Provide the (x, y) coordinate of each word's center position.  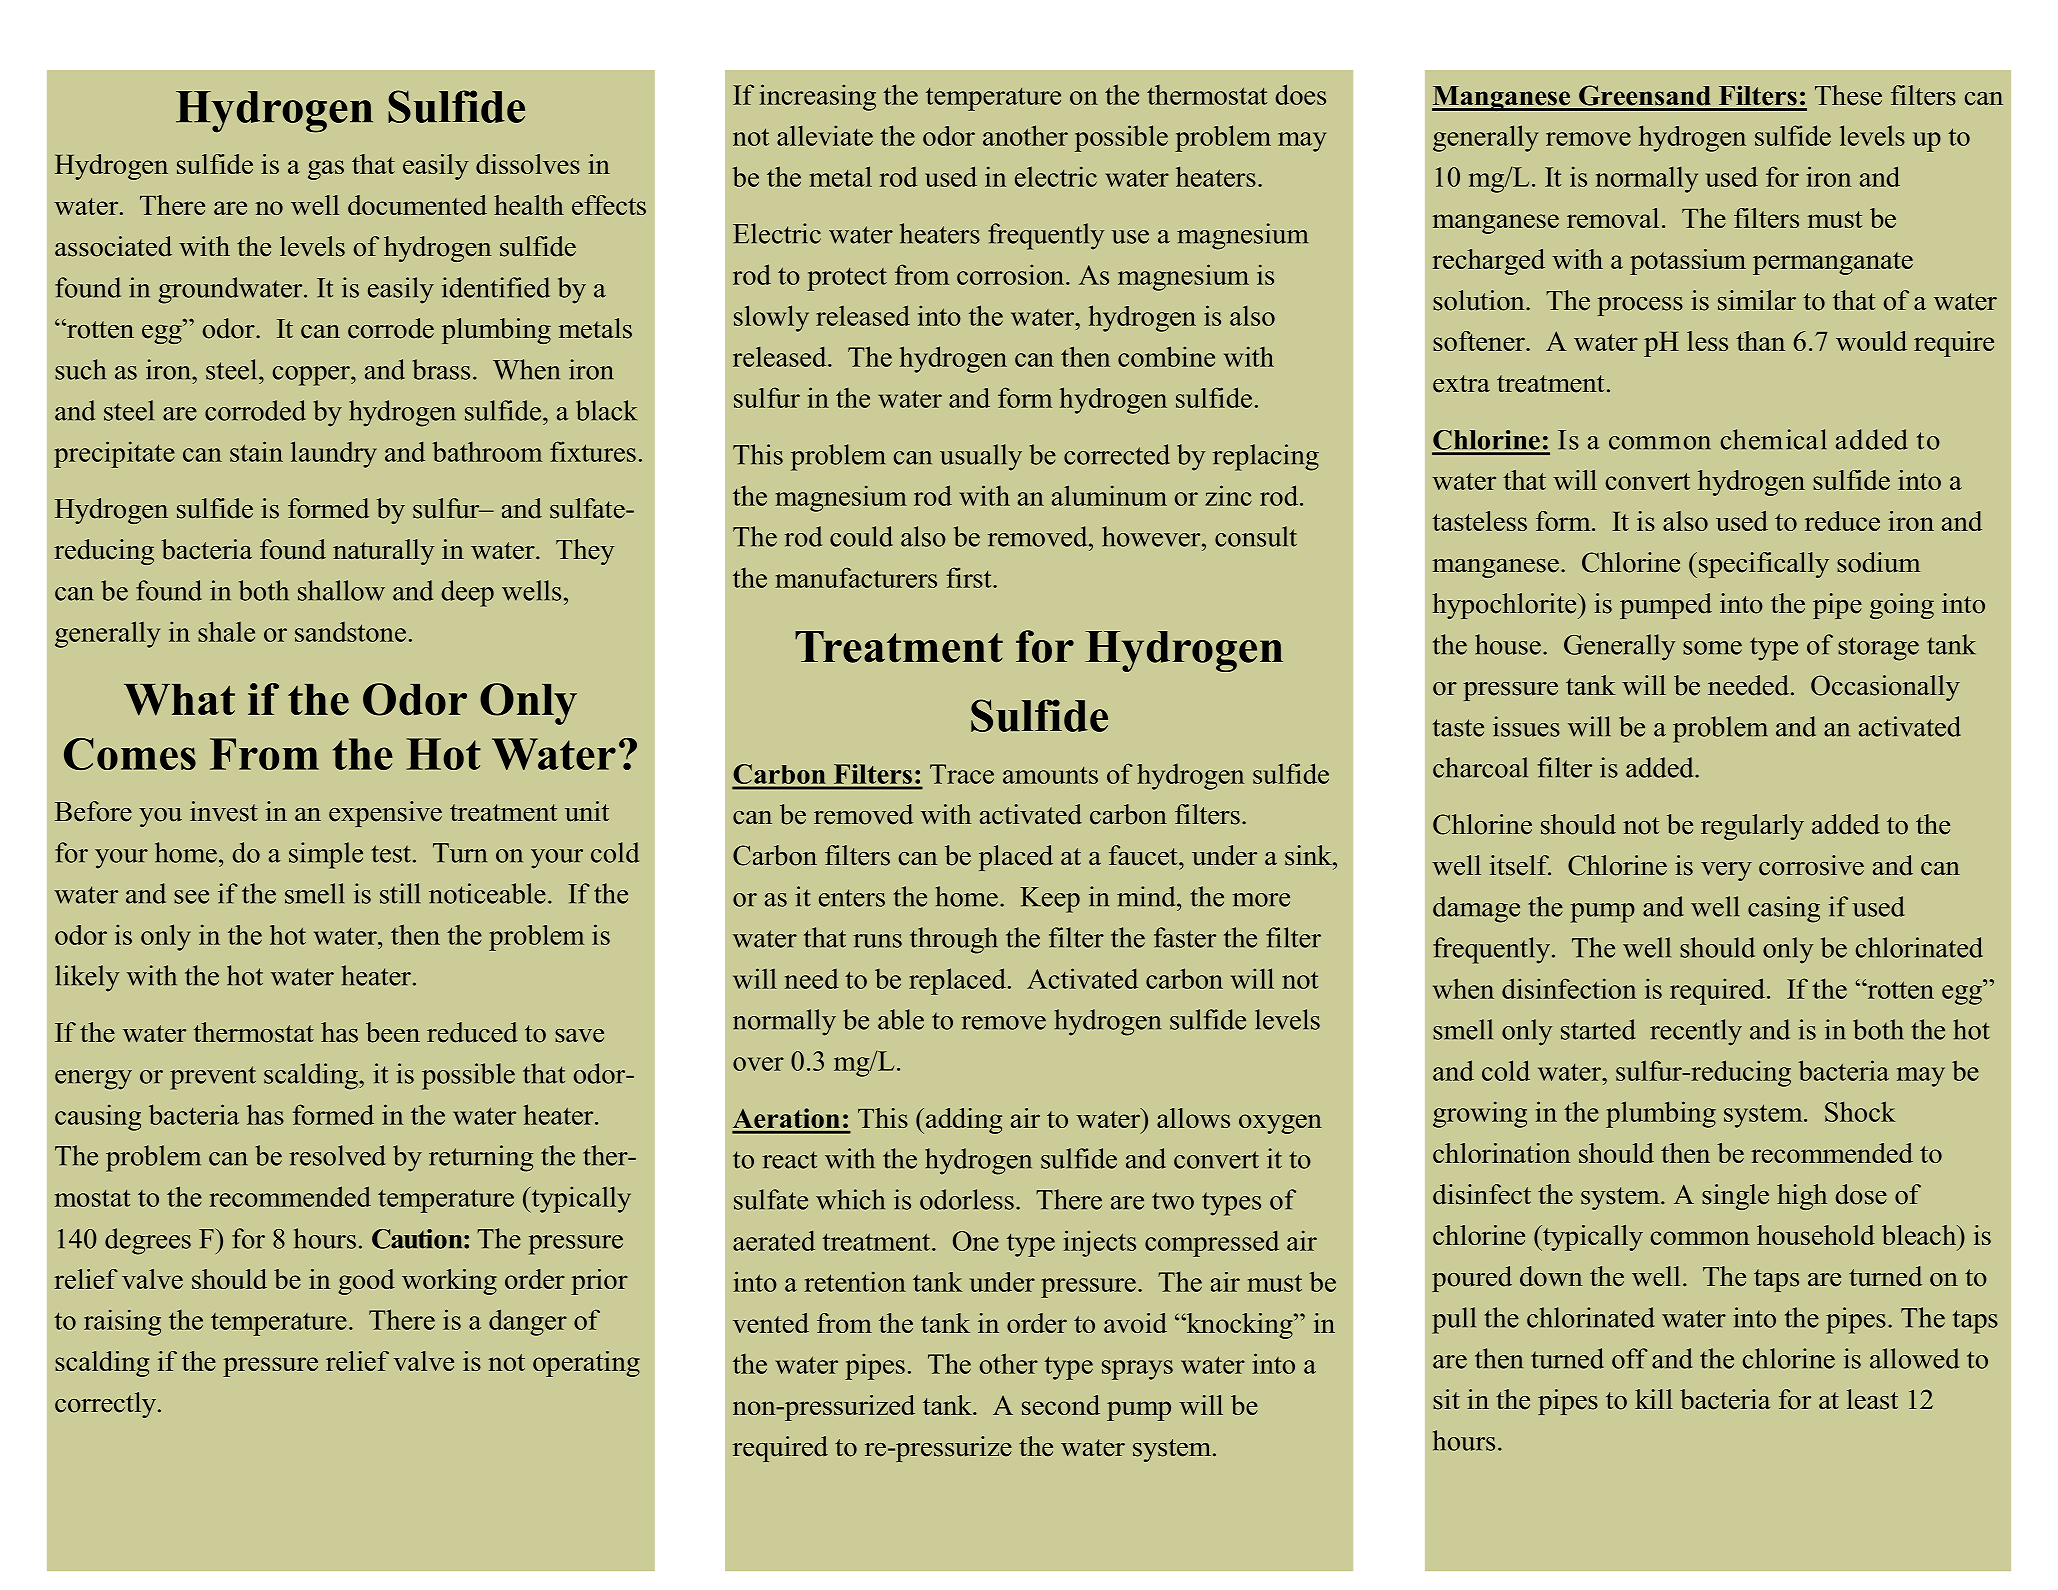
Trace (962, 774)
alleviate (825, 135)
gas (326, 170)
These (1848, 95)
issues (1526, 726)
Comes (130, 754)
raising (122, 1322)
